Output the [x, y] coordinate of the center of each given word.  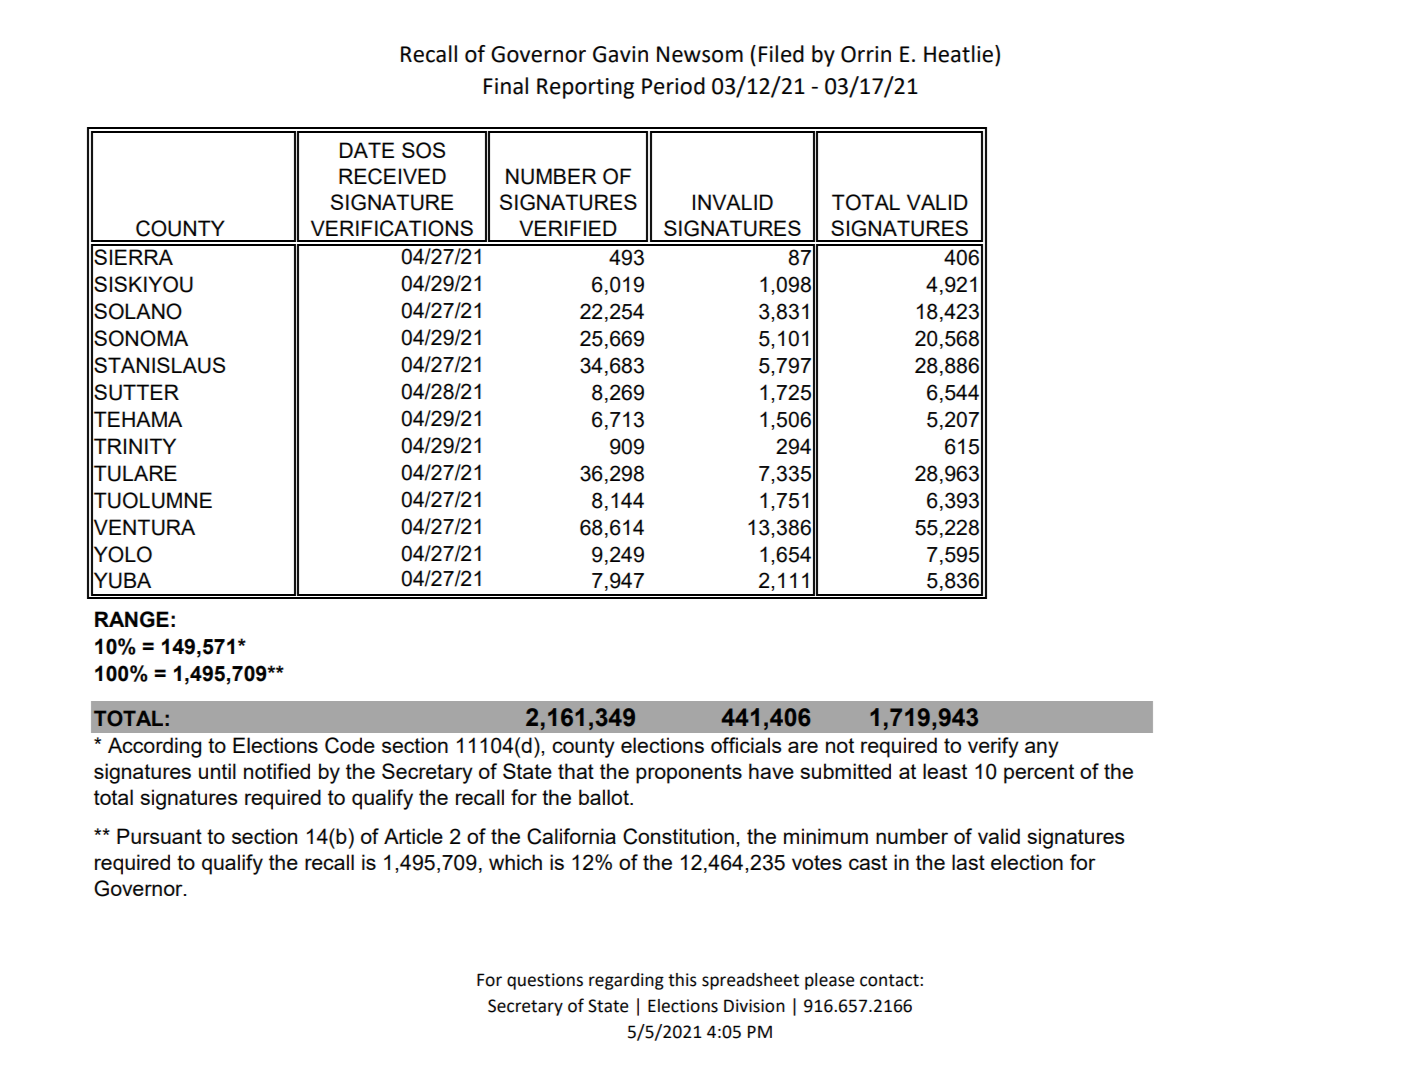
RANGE [132, 619]
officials [746, 745]
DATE [367, 150]
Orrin [866, 54]
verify [993, 747]
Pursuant [159, 836]
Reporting [585, 88]
